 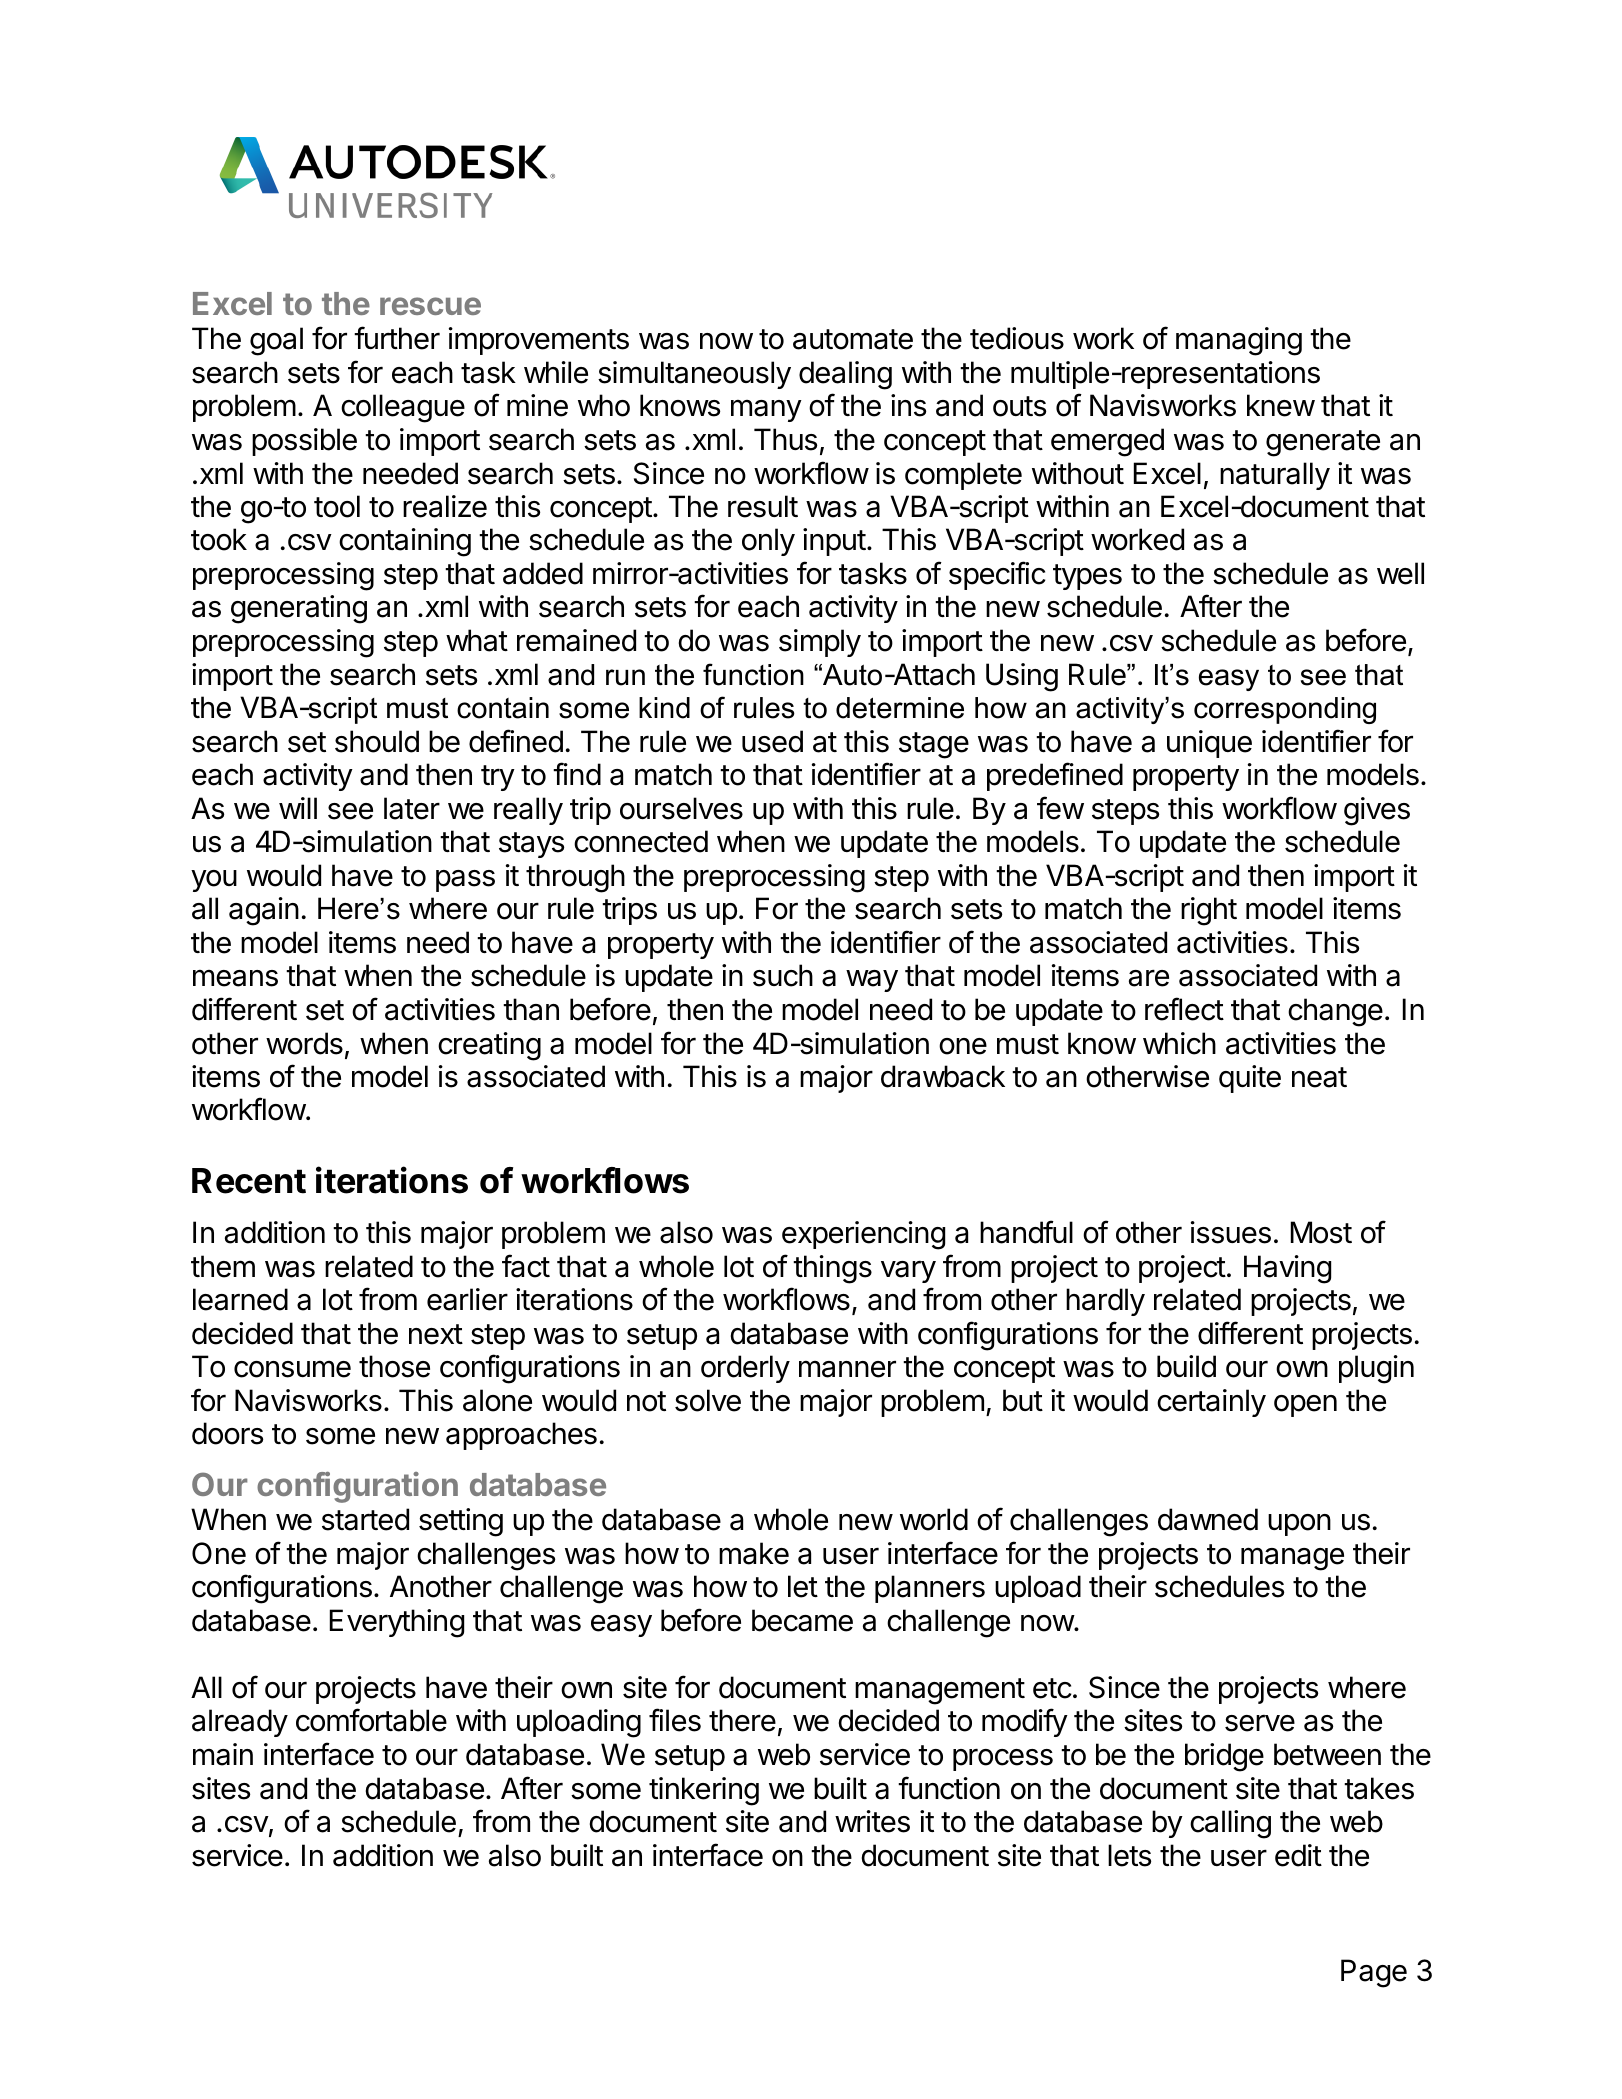 What do you see at coordinates (397, 338) in the image?
I see `further` at bounding box center [397, 338].
